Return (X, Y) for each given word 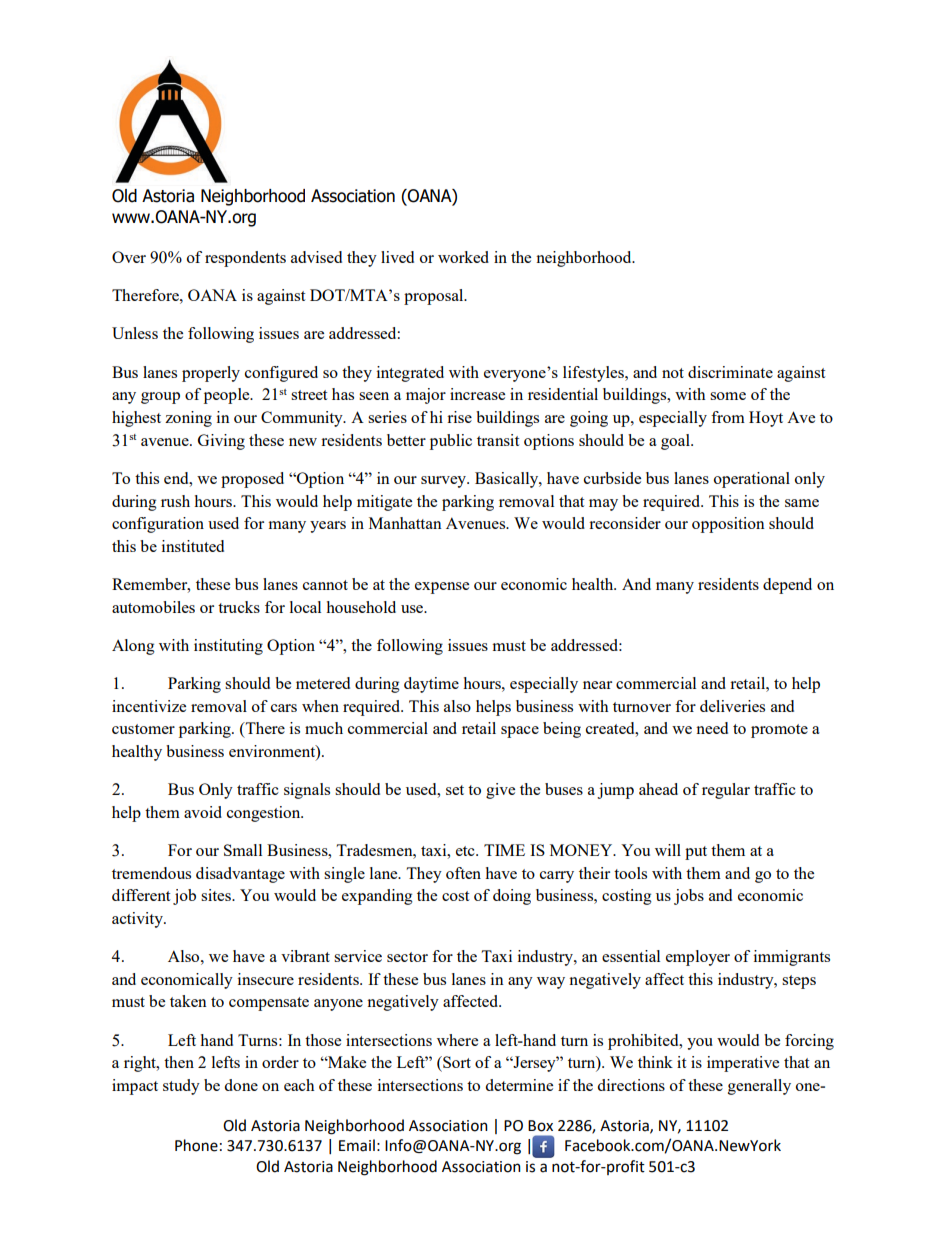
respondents (245, 259)
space (520, 732)
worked (463, 257)
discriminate (730, 372)
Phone (196, 1145)
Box (540, 1126)
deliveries (732, 706)
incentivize (149, 706)
